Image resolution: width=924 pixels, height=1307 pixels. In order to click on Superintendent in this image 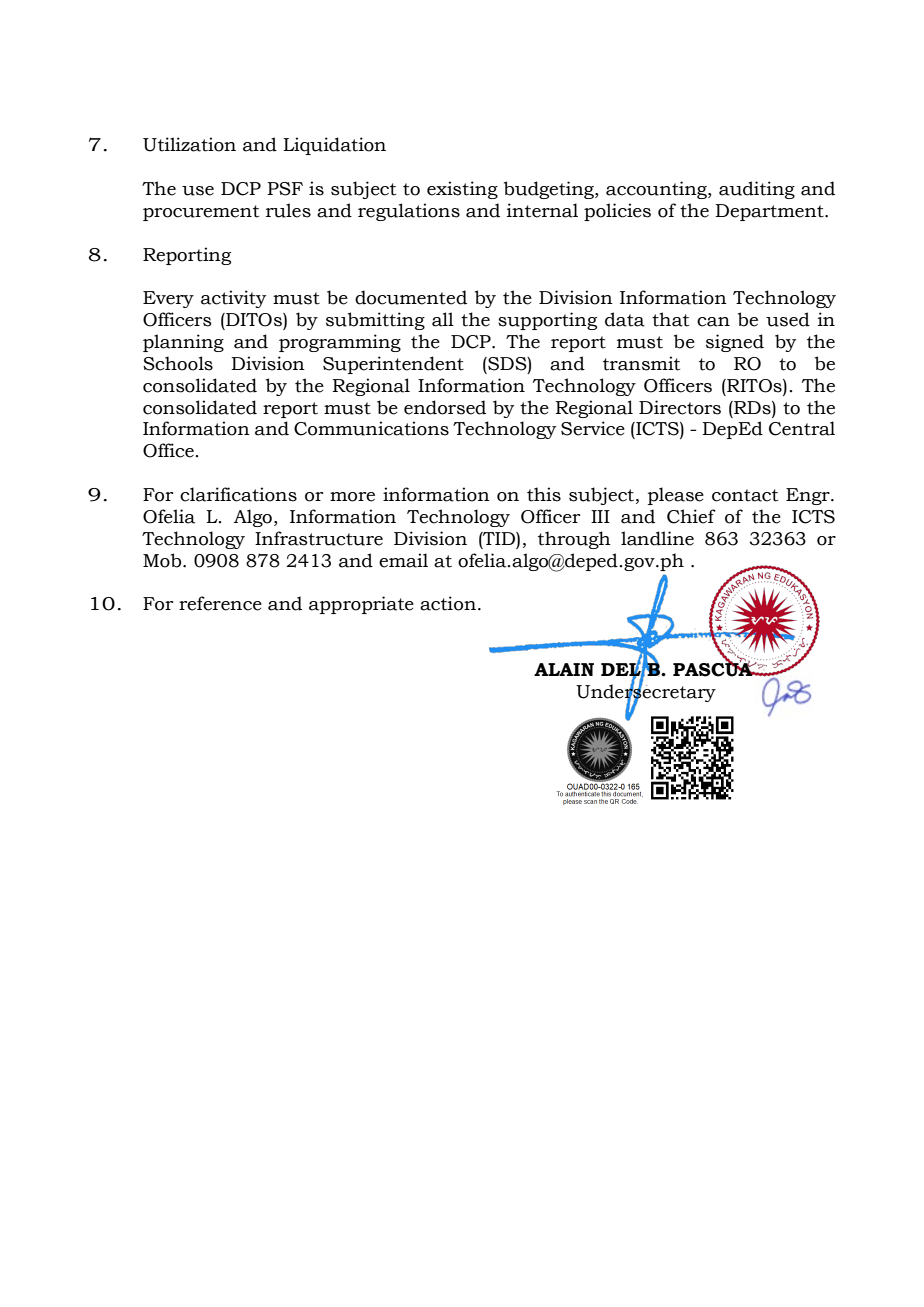, I will do `click(393, 365)`.
